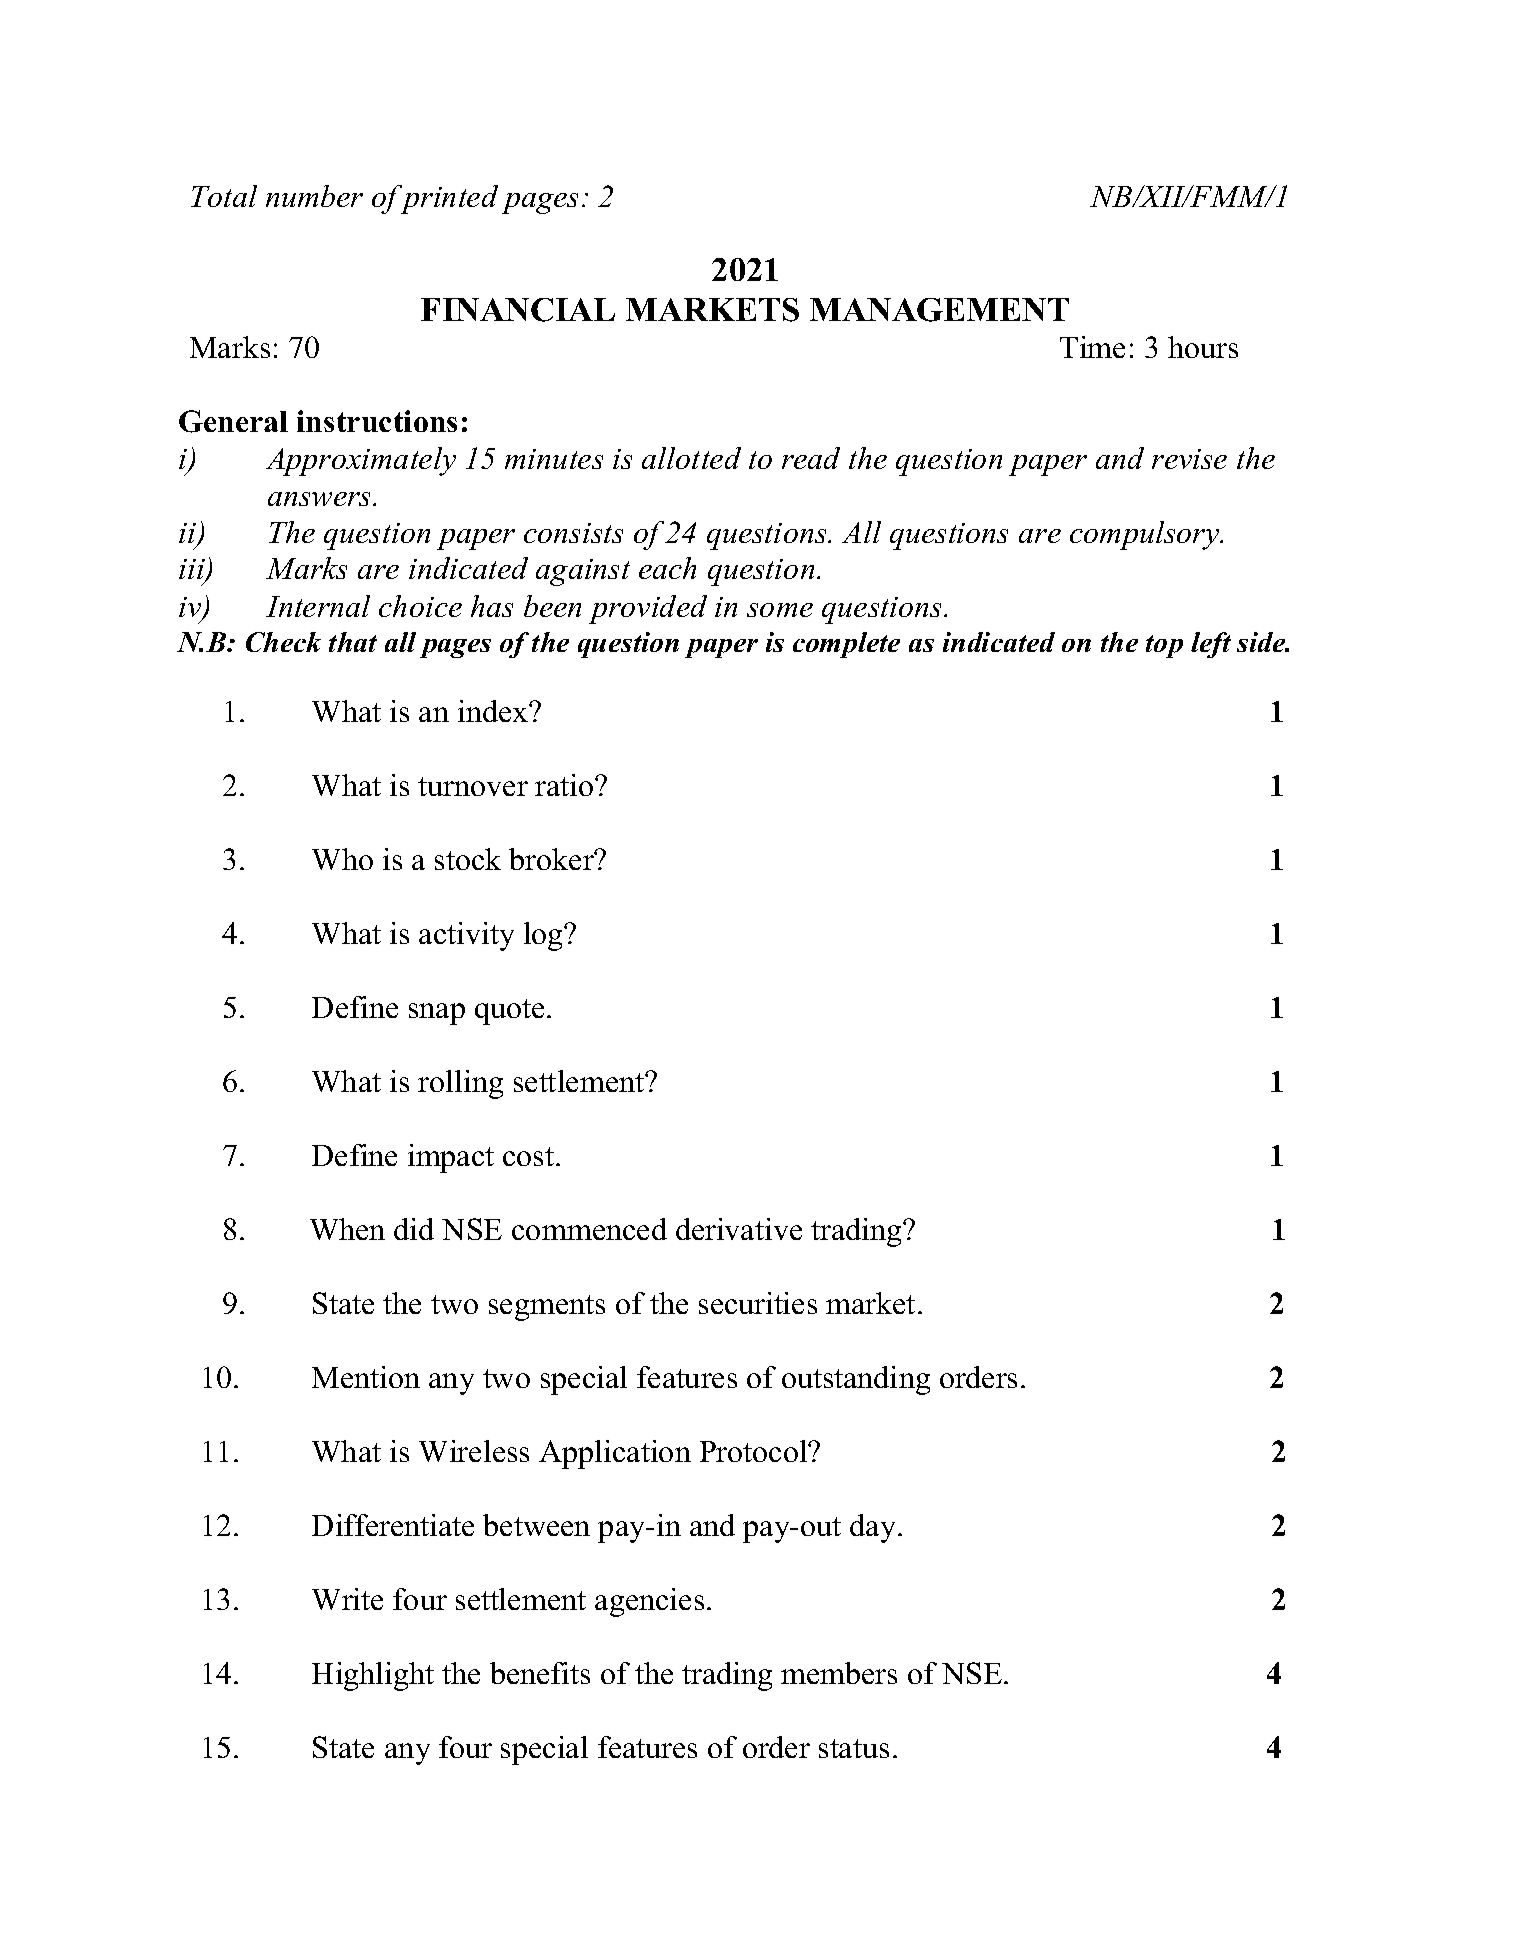 The width and height of the screenshot is (1515, 1960). Describe the element at coordinates (856, 1380) in the screenshot. I see `outstanding` at that location.
